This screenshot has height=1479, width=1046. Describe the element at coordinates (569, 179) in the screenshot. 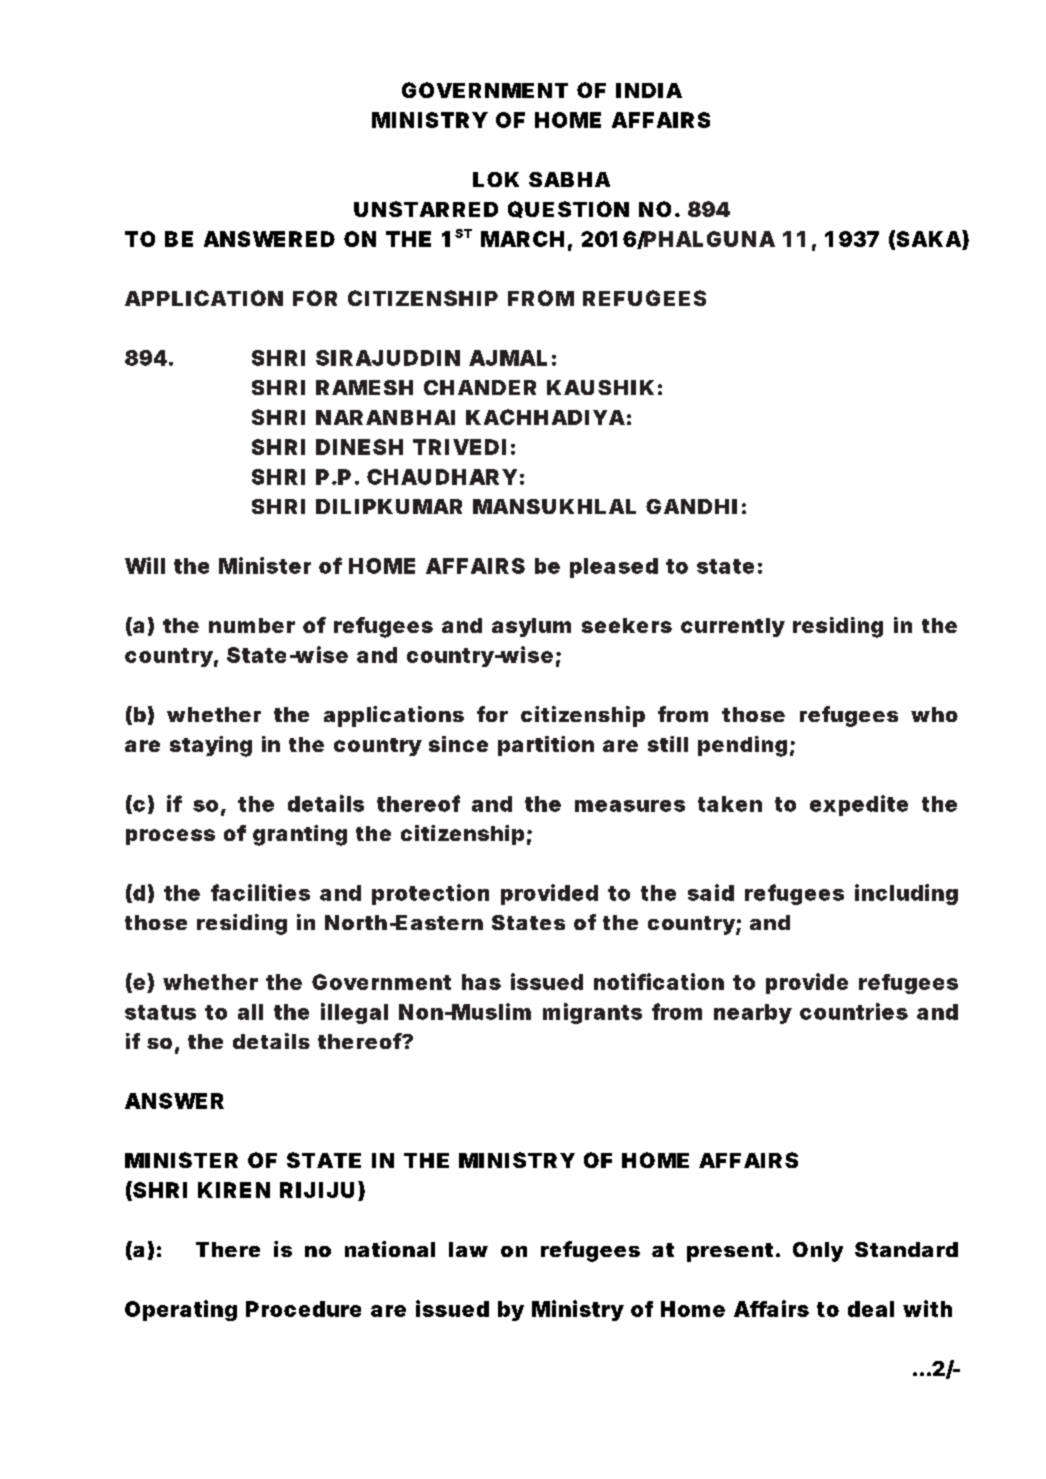

I see `SABHA` at that location.
